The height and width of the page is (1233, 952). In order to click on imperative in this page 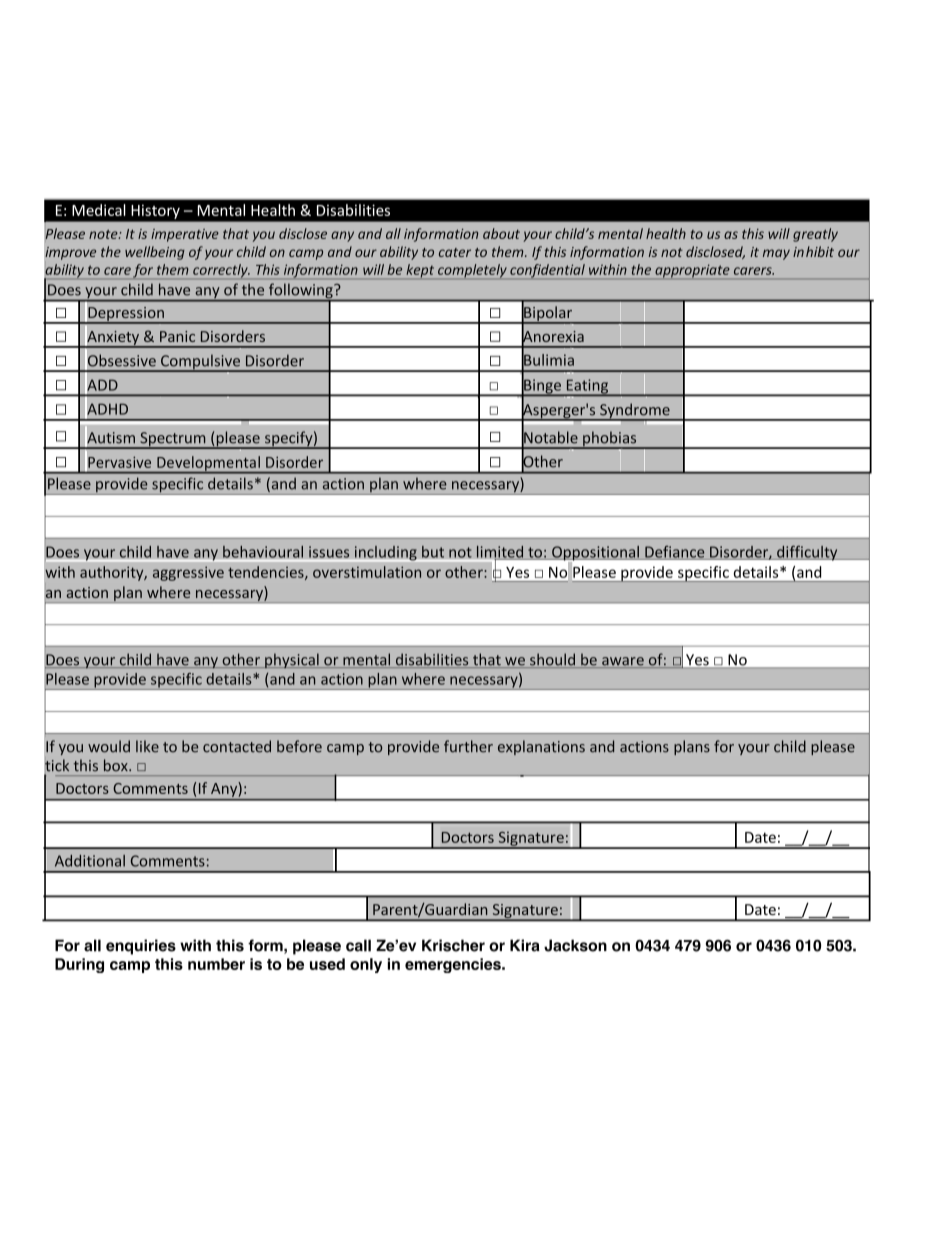, I will do `click(185, 235)`.
